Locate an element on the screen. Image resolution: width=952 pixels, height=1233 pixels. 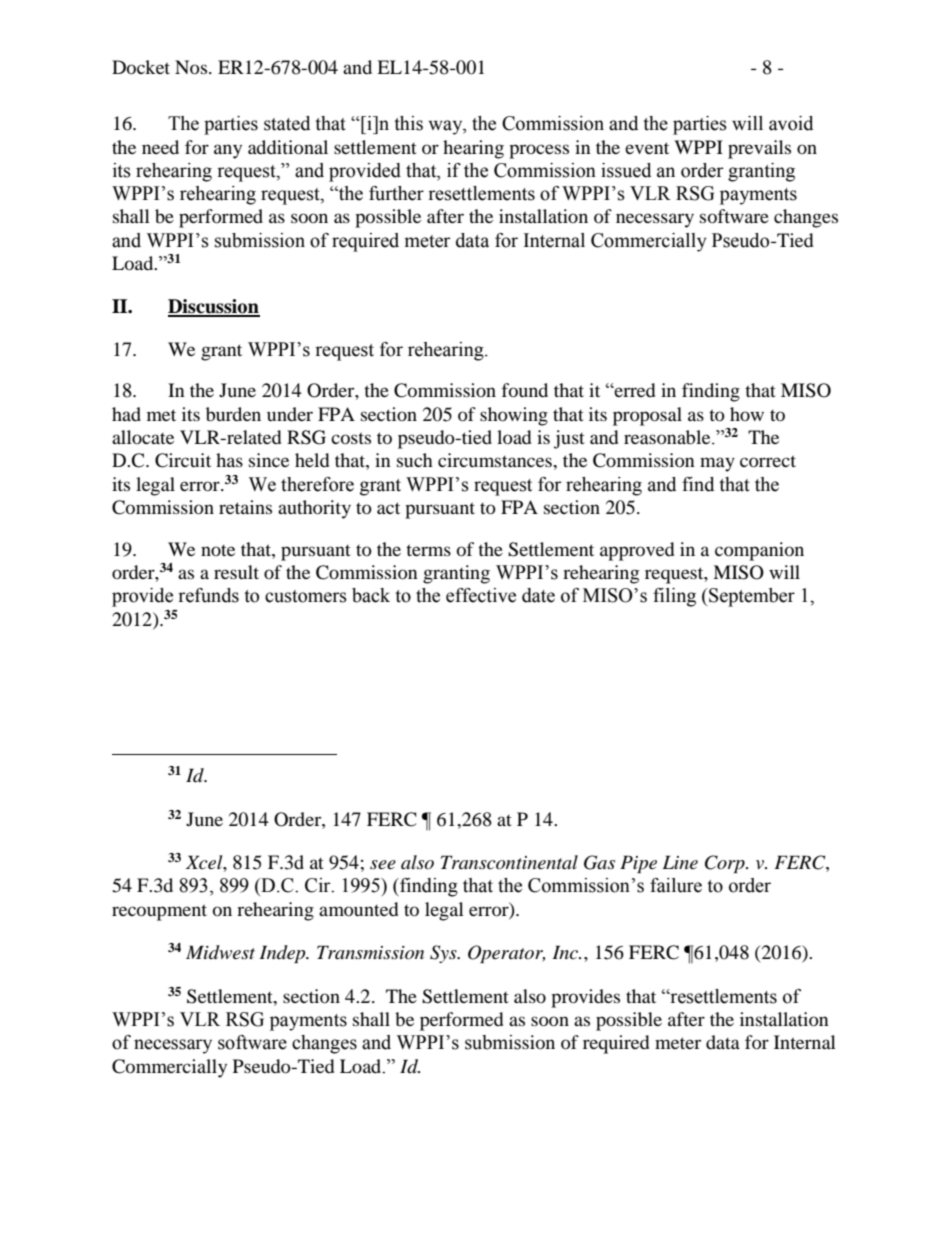
proposal is located at coordinates (647, 416).
